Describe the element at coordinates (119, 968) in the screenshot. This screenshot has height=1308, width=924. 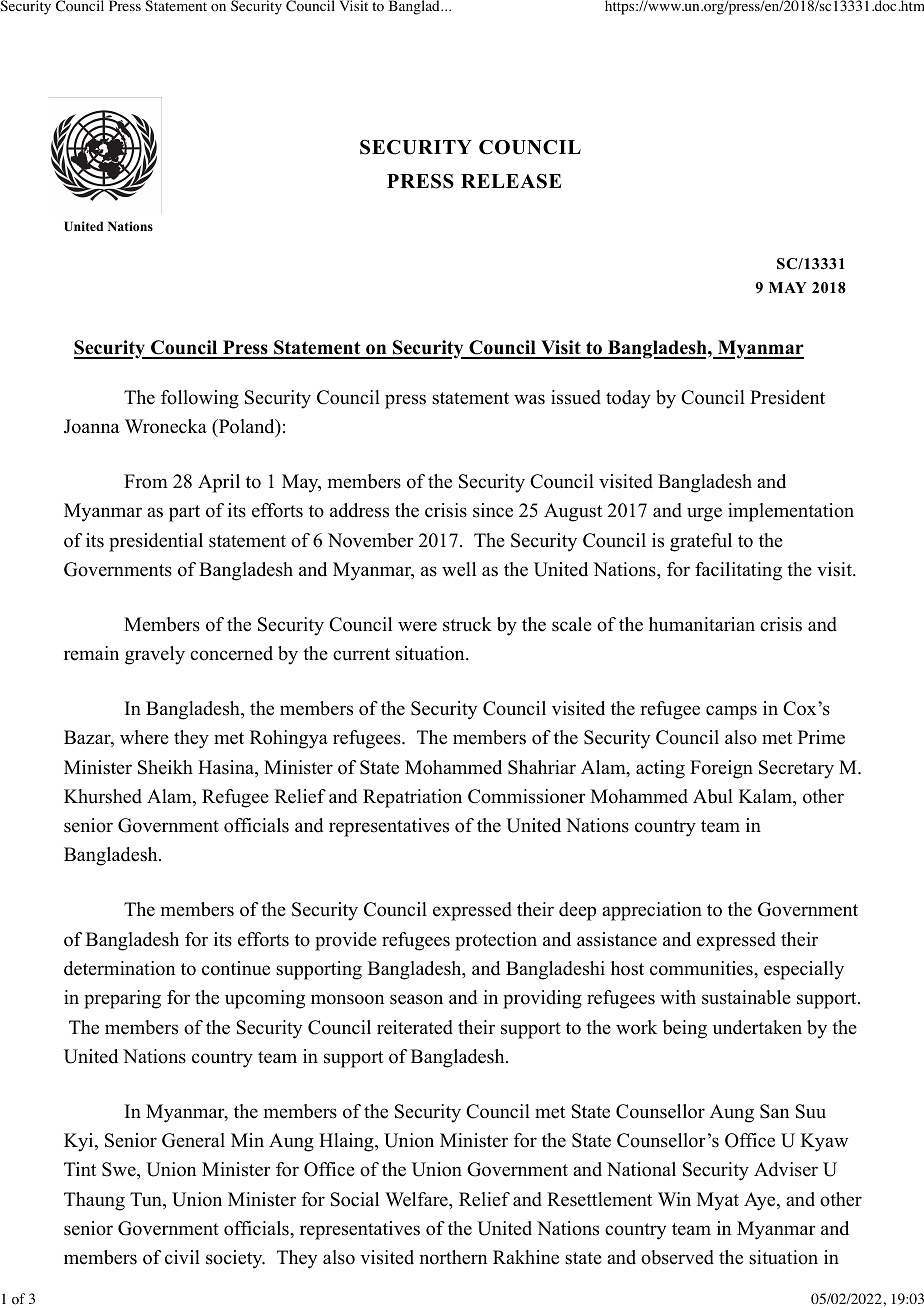
I see `determination` at that location.
